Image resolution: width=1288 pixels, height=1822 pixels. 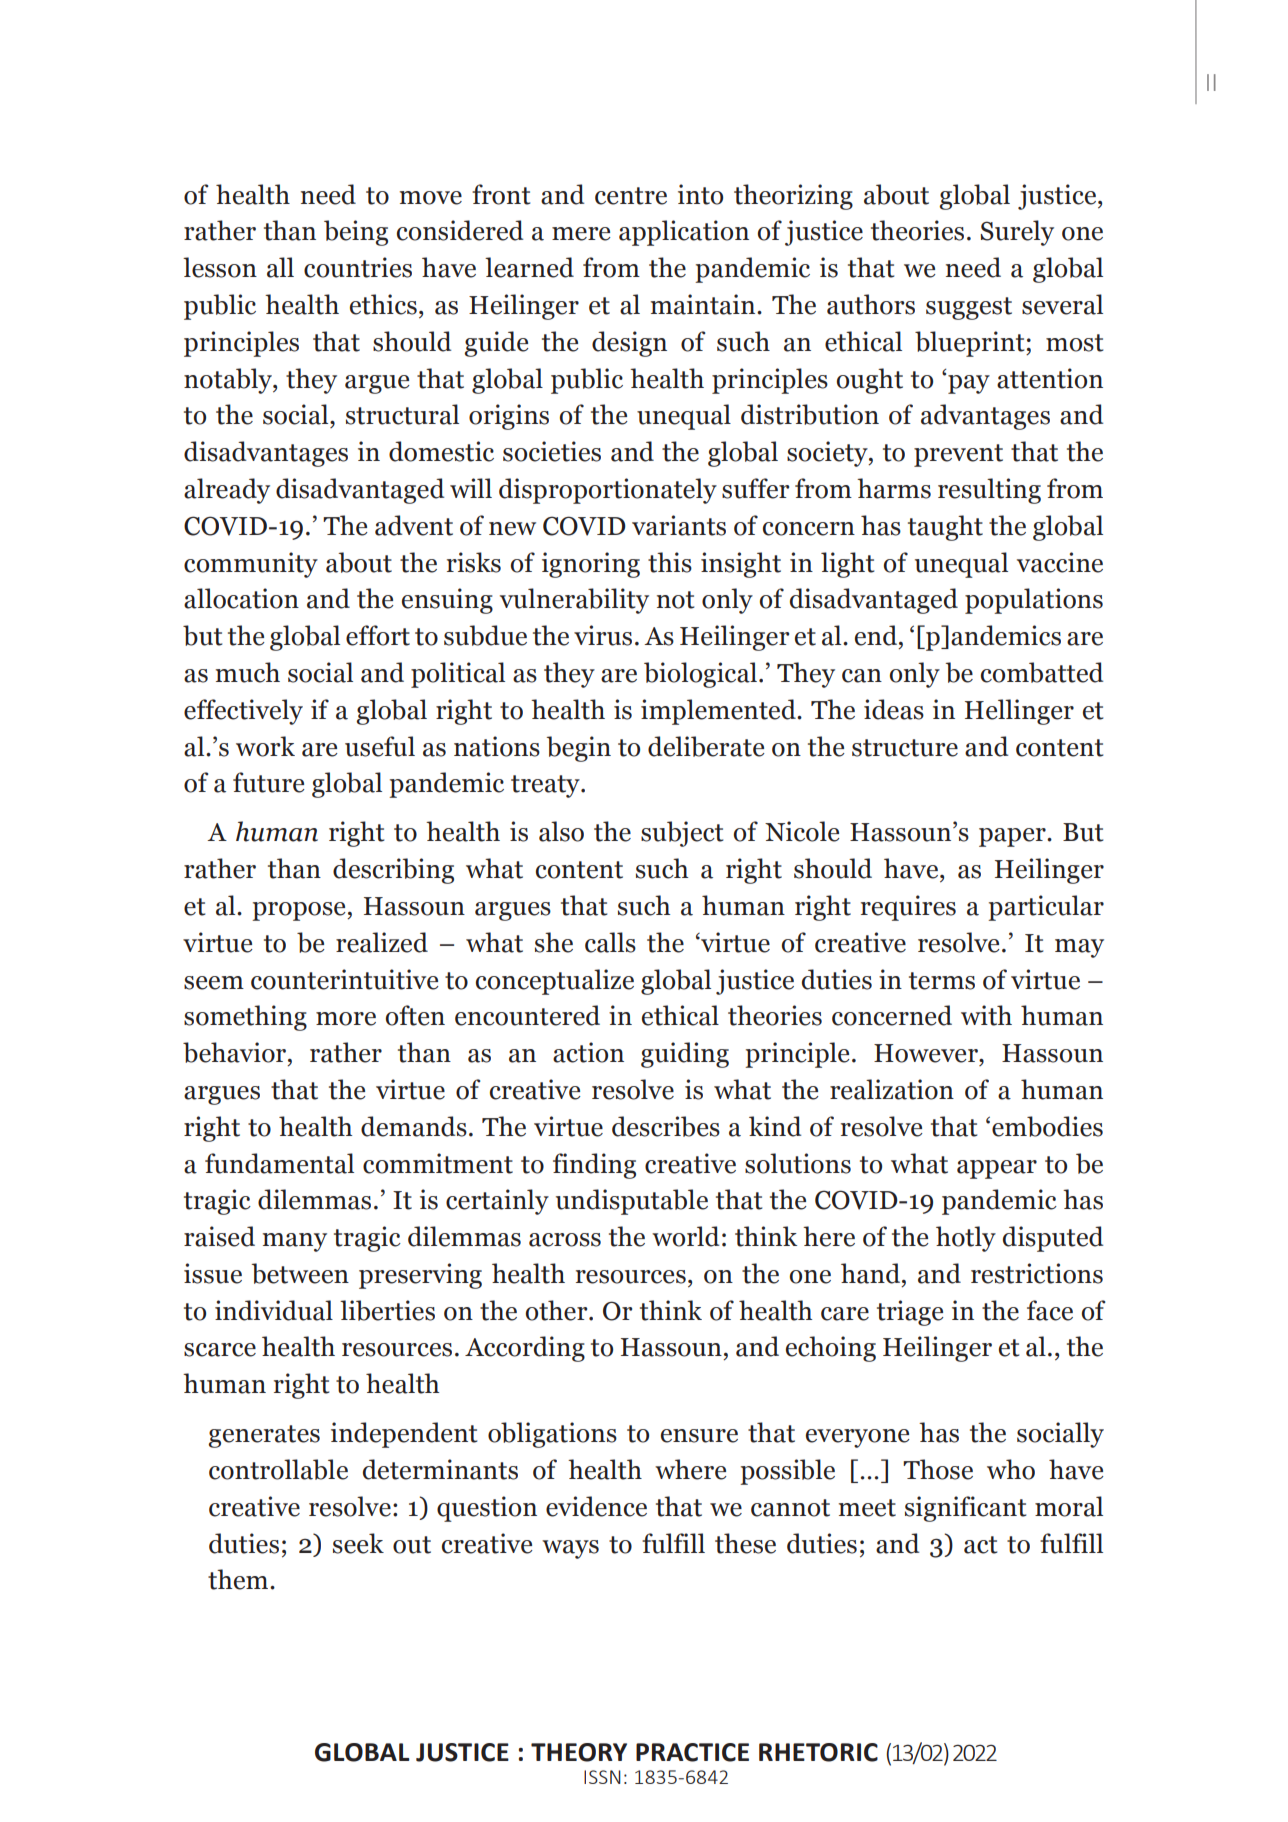 What do you see at coordinates (965, 1509) in the screenshot?
I see `significant` at bounding box center [965, 1509].
